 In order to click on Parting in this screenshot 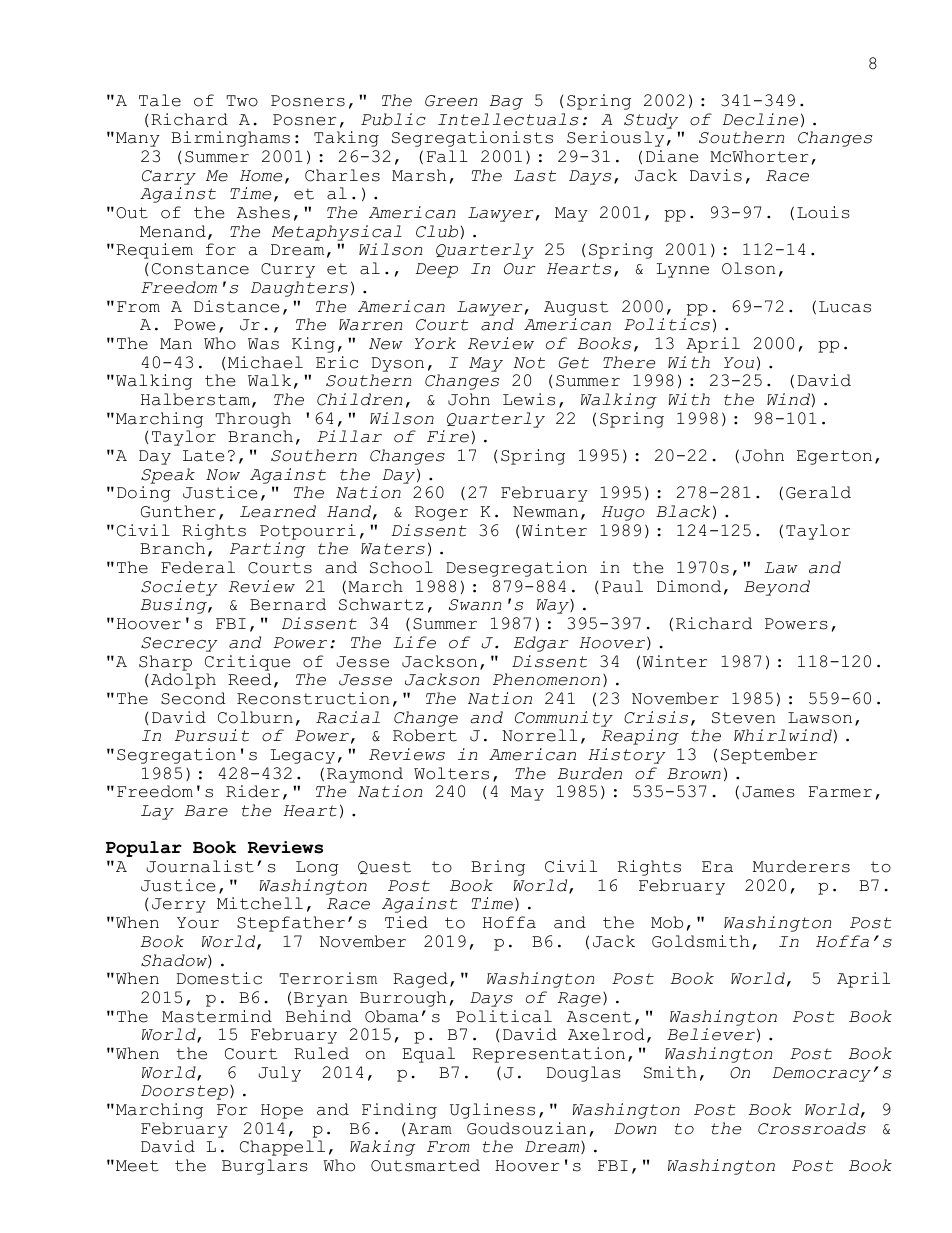, I will do `click(267, 550)`.
